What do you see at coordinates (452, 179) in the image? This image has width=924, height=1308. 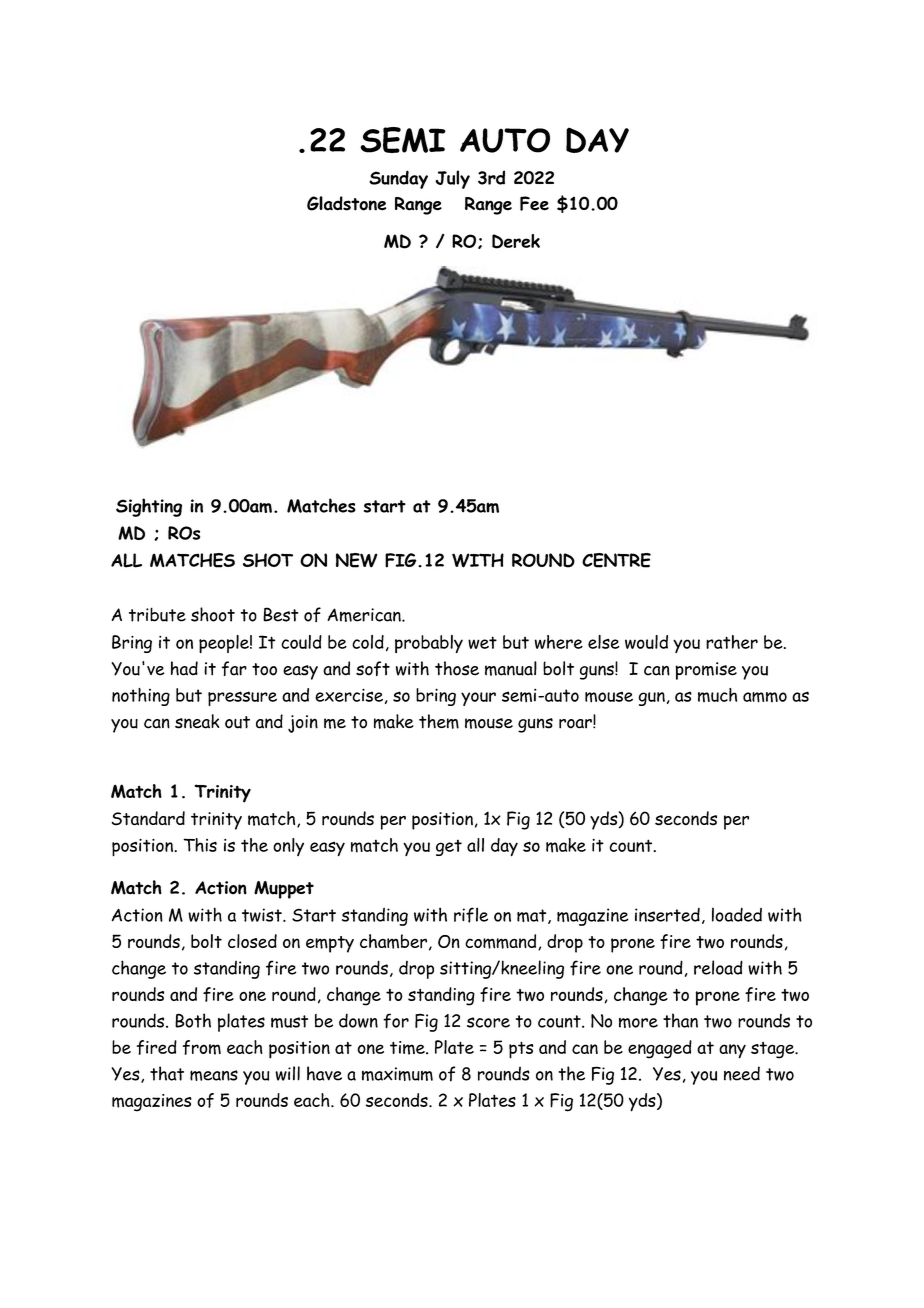 I see `July` at bounding box center [452, 179].
